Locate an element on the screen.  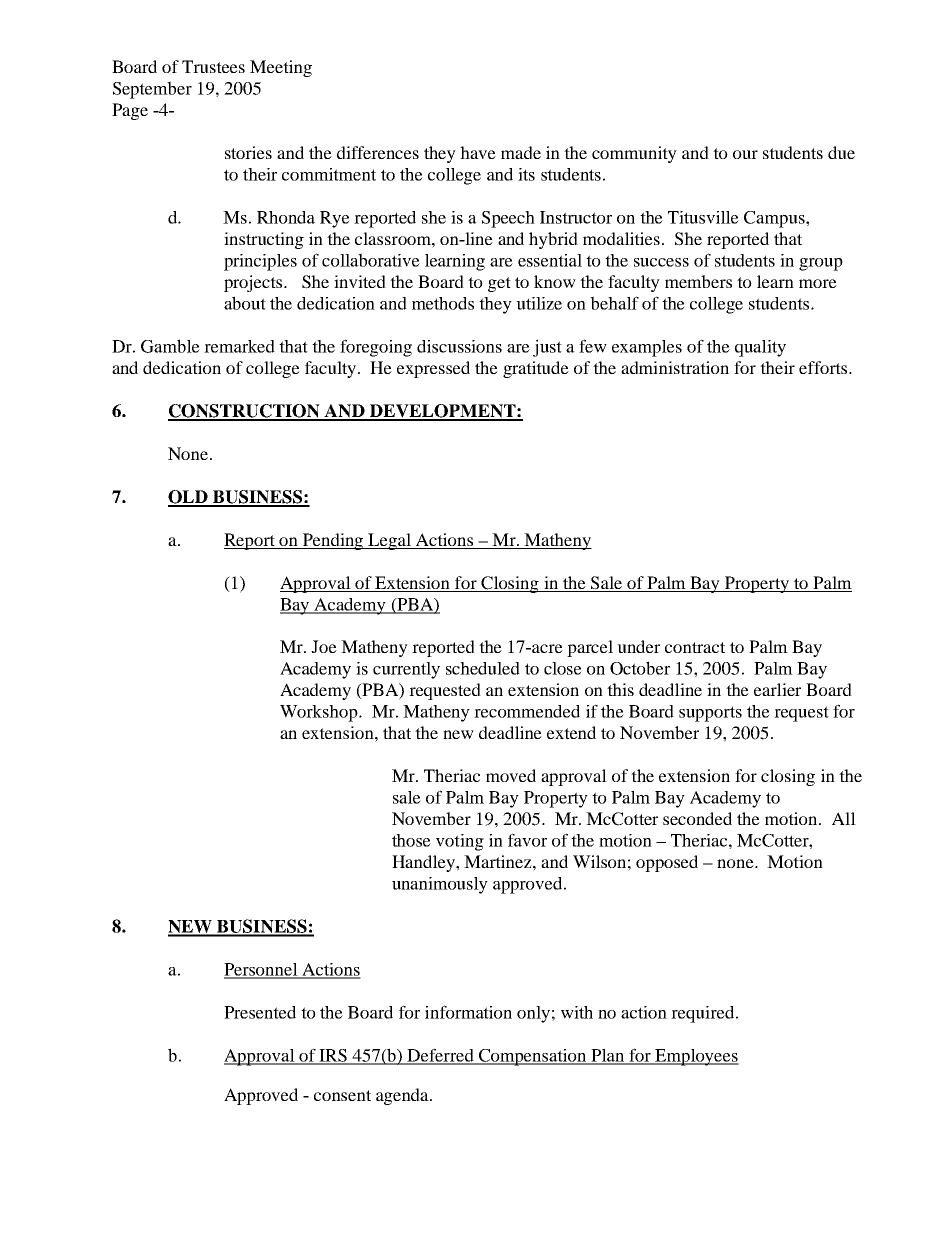
OLD is located at coordinates (189, 498).
